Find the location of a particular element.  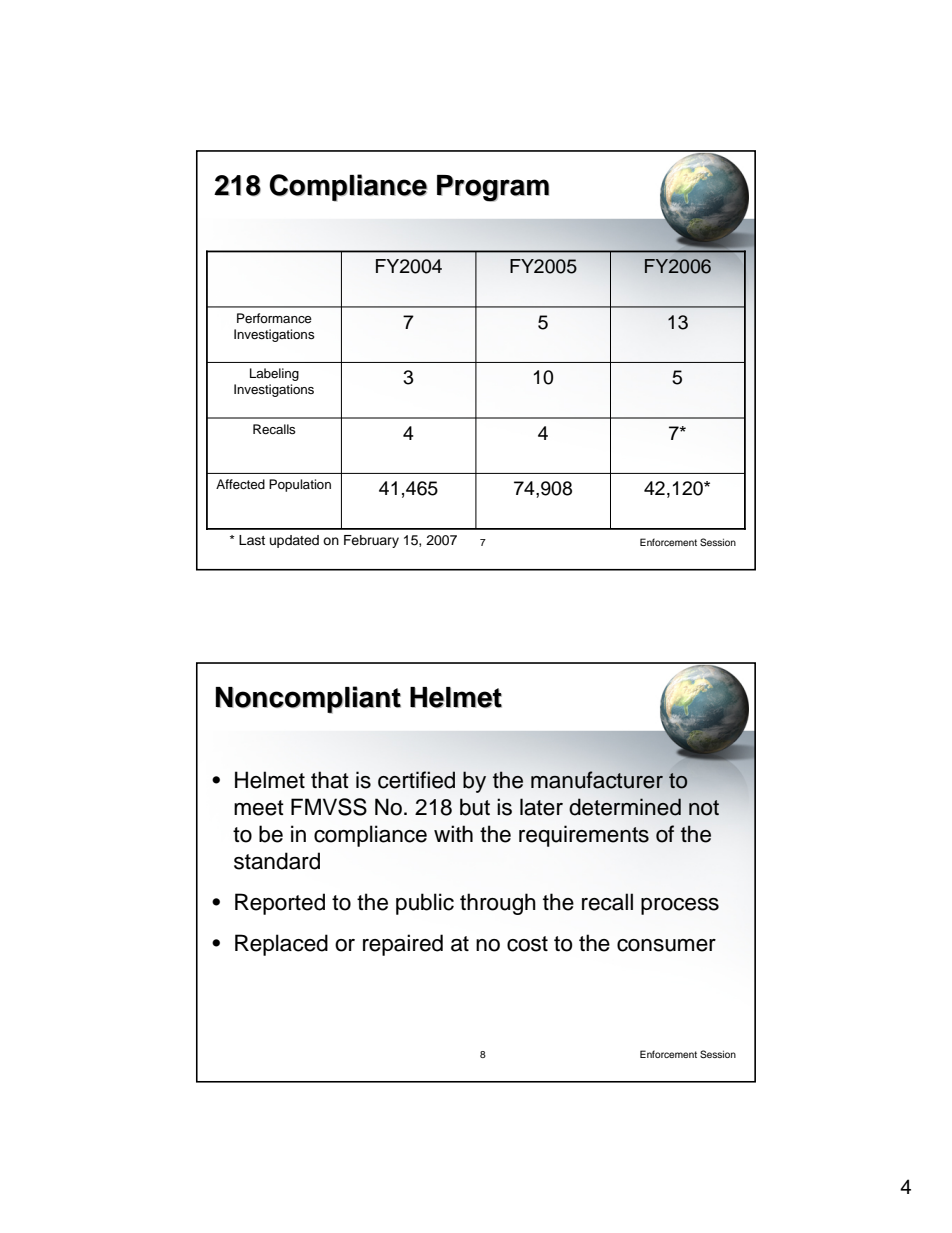

manufacturer is located at coordinates (597, 780).
